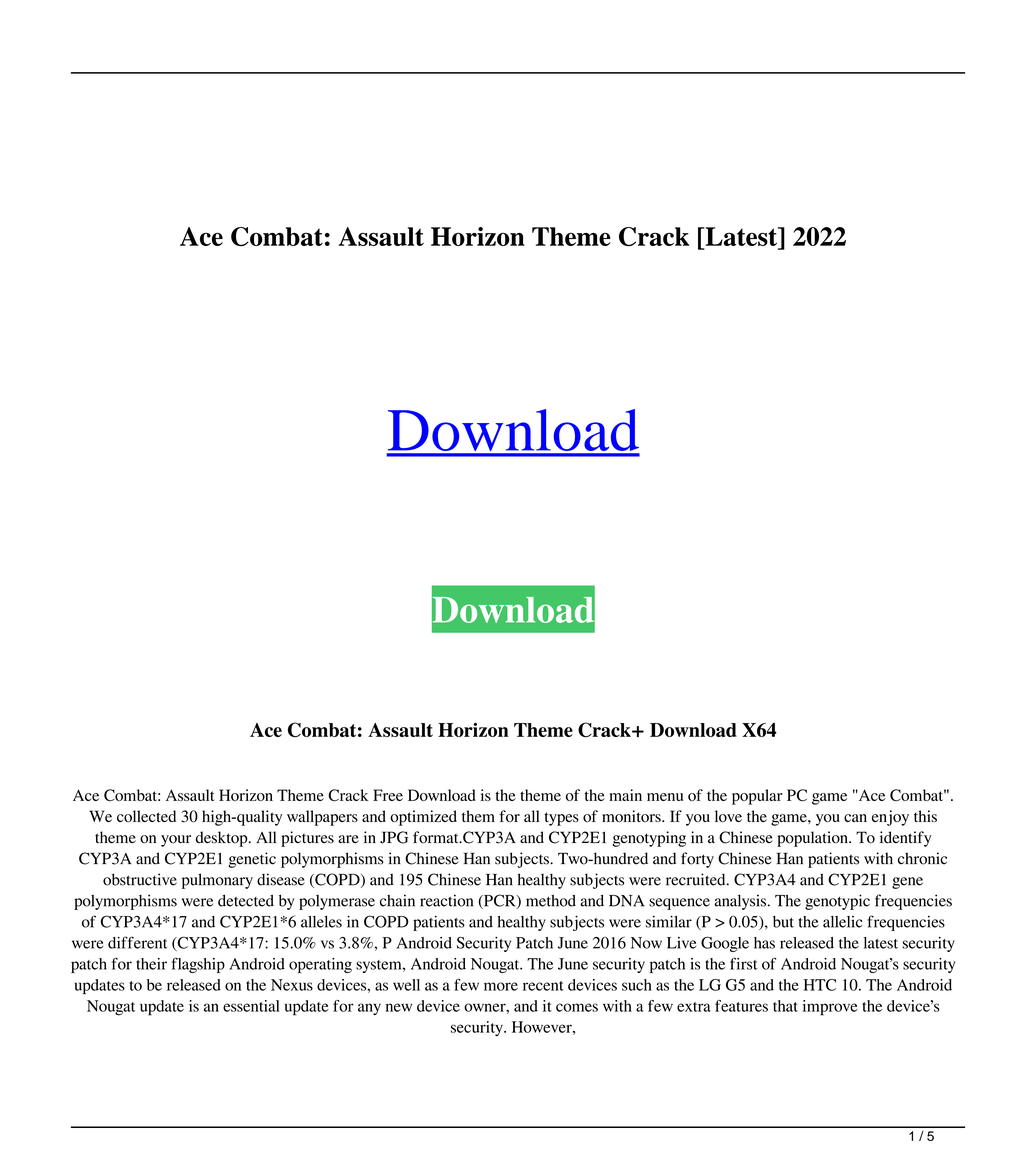  Describe the element at coordinates (625, 795) in the screenshot. I see `main` at that location.
